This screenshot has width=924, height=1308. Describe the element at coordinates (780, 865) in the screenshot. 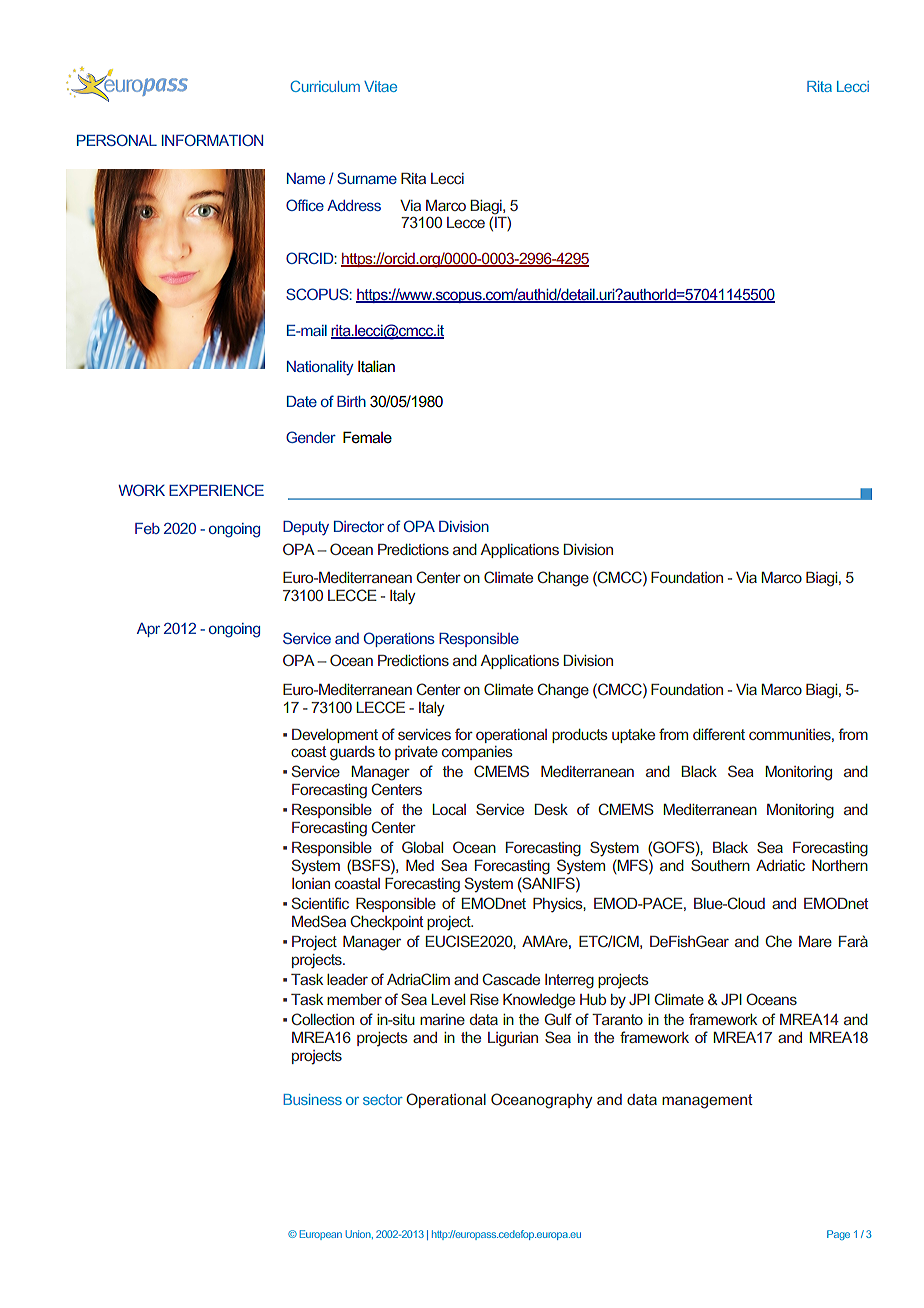

I see `Adriatic` at that location.
